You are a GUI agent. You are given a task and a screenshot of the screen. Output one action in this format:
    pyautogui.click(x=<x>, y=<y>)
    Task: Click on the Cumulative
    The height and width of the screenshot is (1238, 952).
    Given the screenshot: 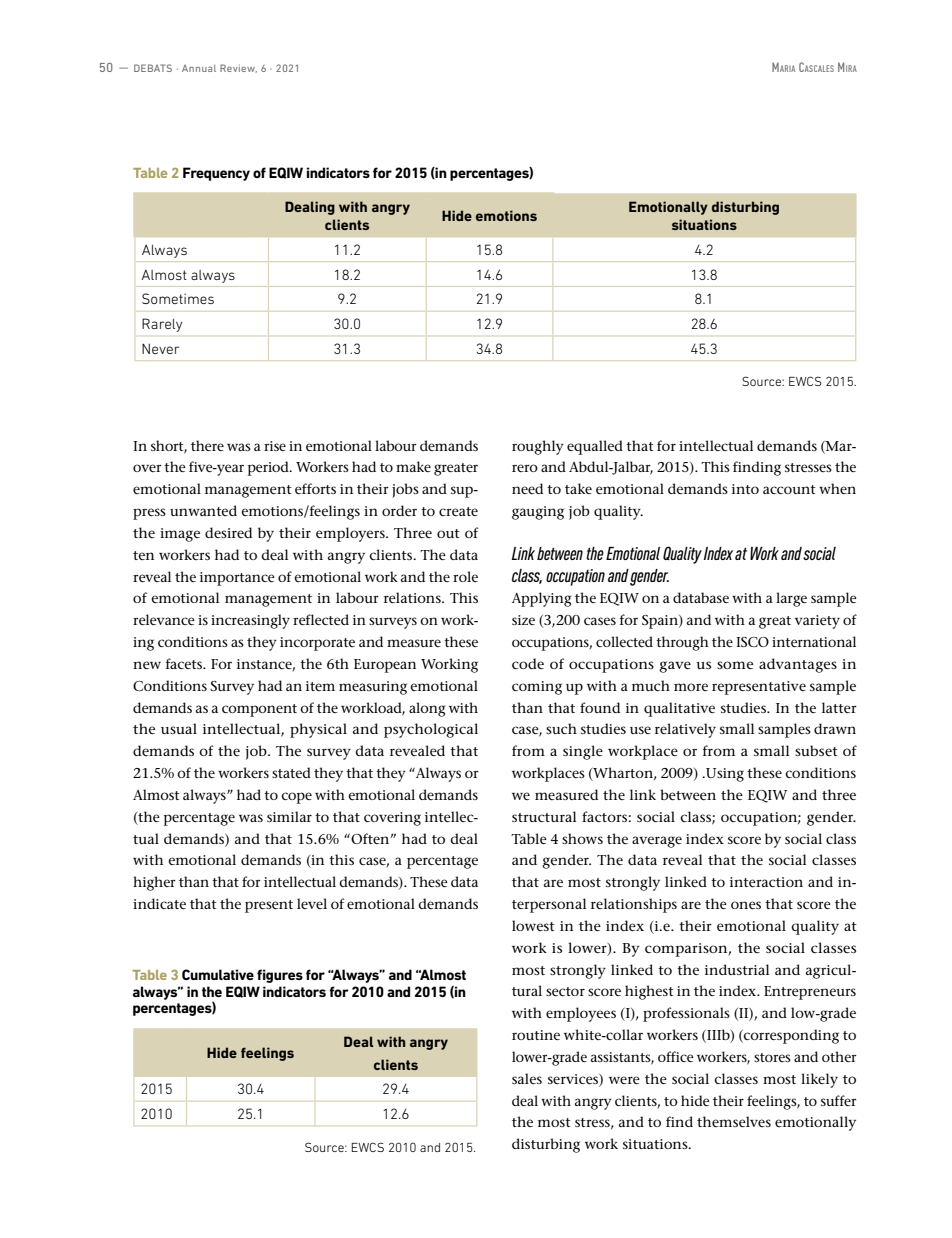 What is the action you would take?
    pyautogui.click(x=218, y=974)
